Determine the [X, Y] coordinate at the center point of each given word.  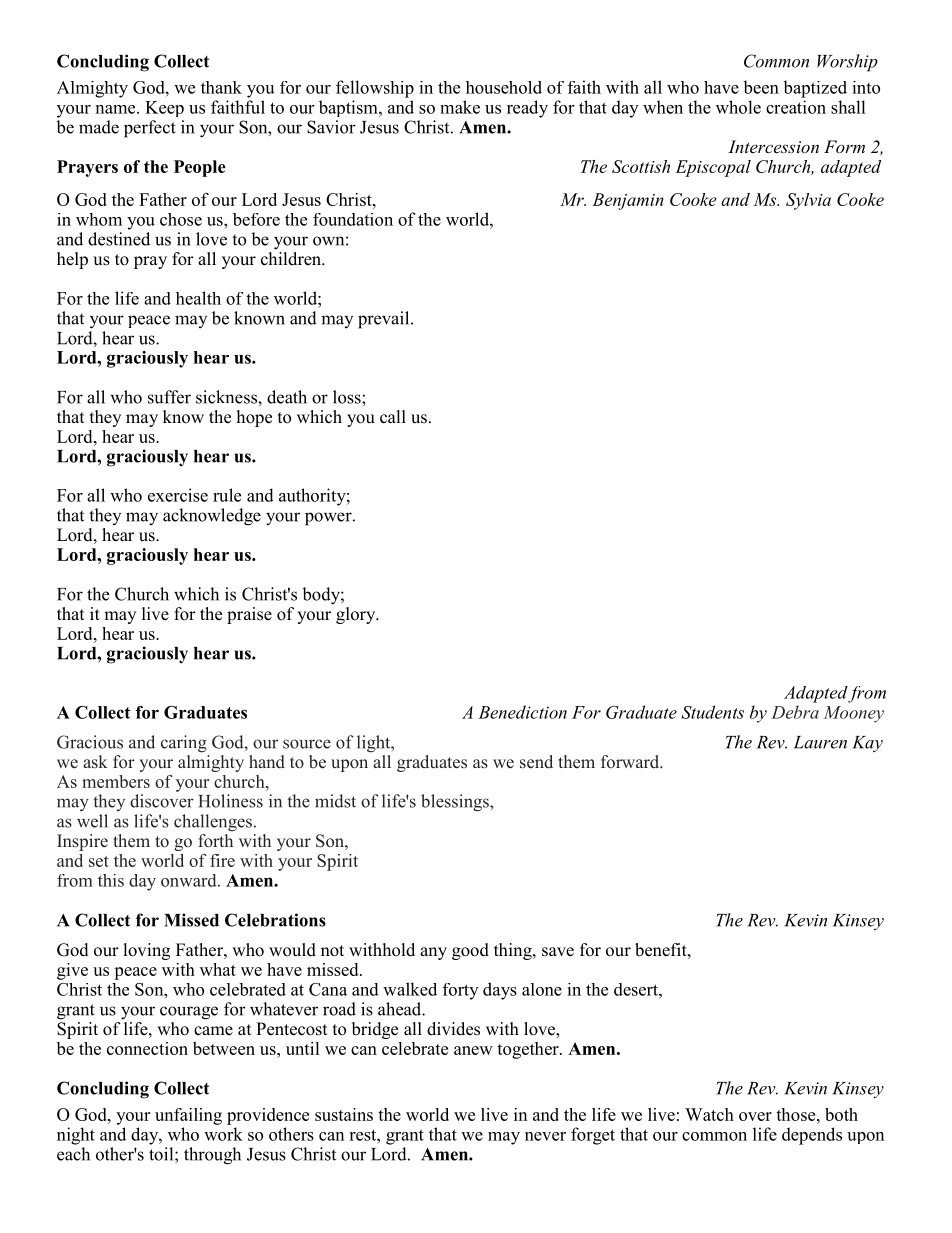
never [545, 1136]
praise [249, 615]
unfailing [188, 1116]
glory [357, 615]
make [460, 107]
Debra [795, 712]
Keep [164, 109]
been [761, 87]
